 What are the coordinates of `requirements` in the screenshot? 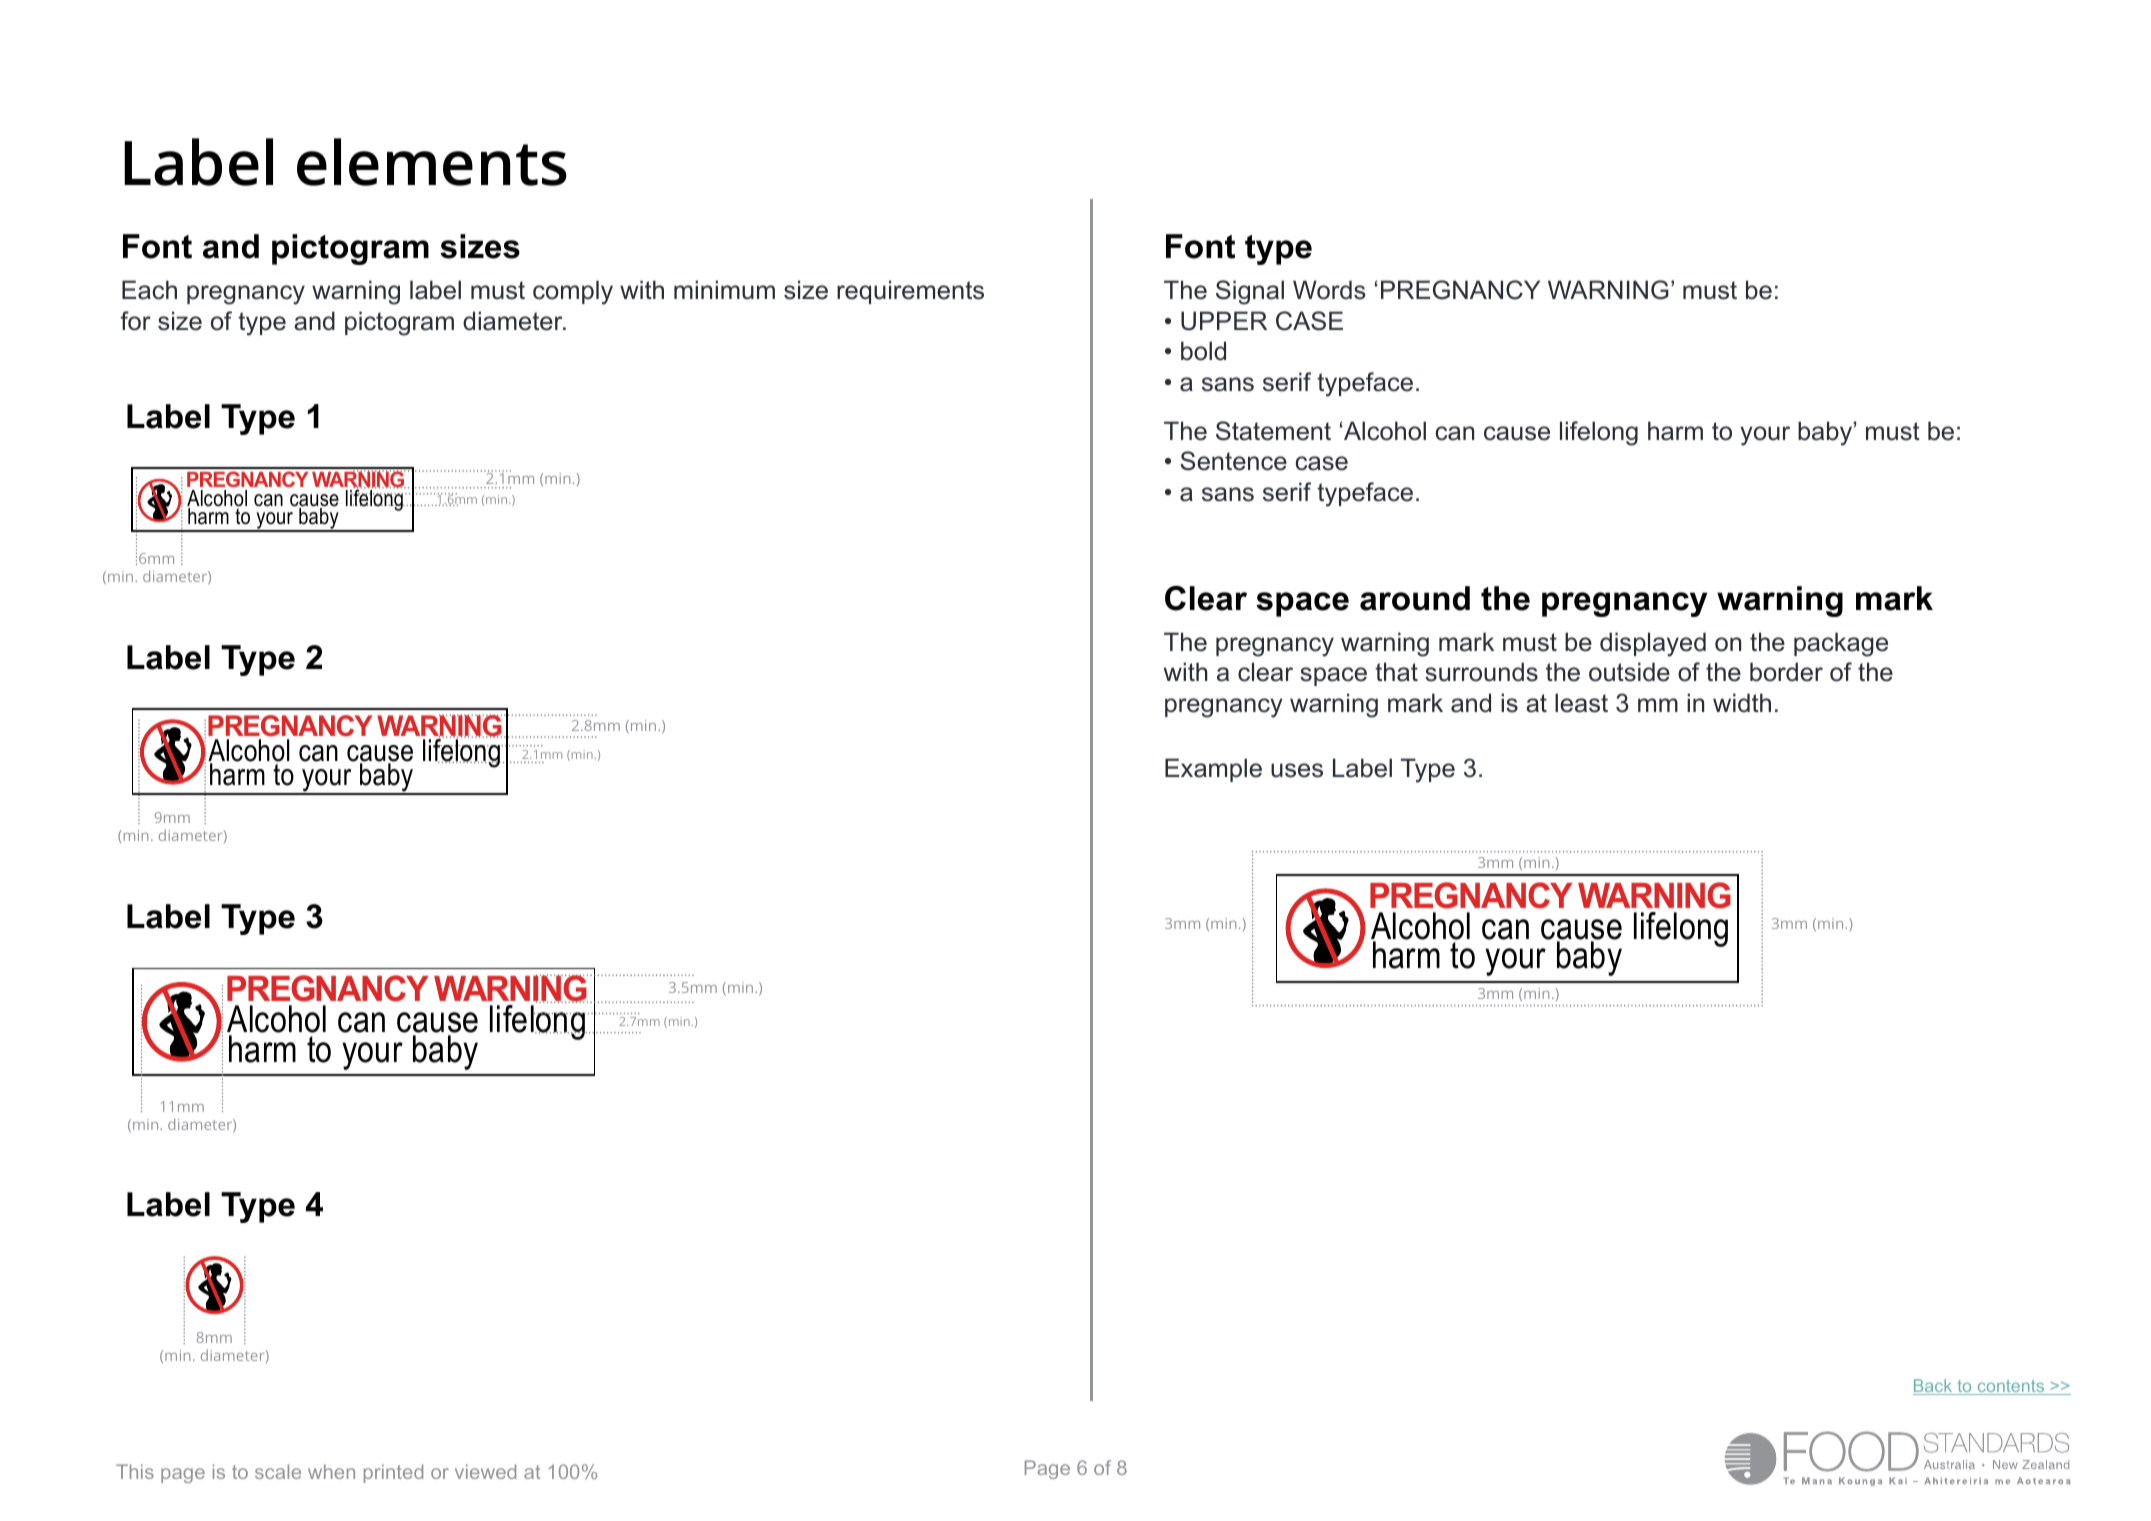 It's located at (910, 292).
